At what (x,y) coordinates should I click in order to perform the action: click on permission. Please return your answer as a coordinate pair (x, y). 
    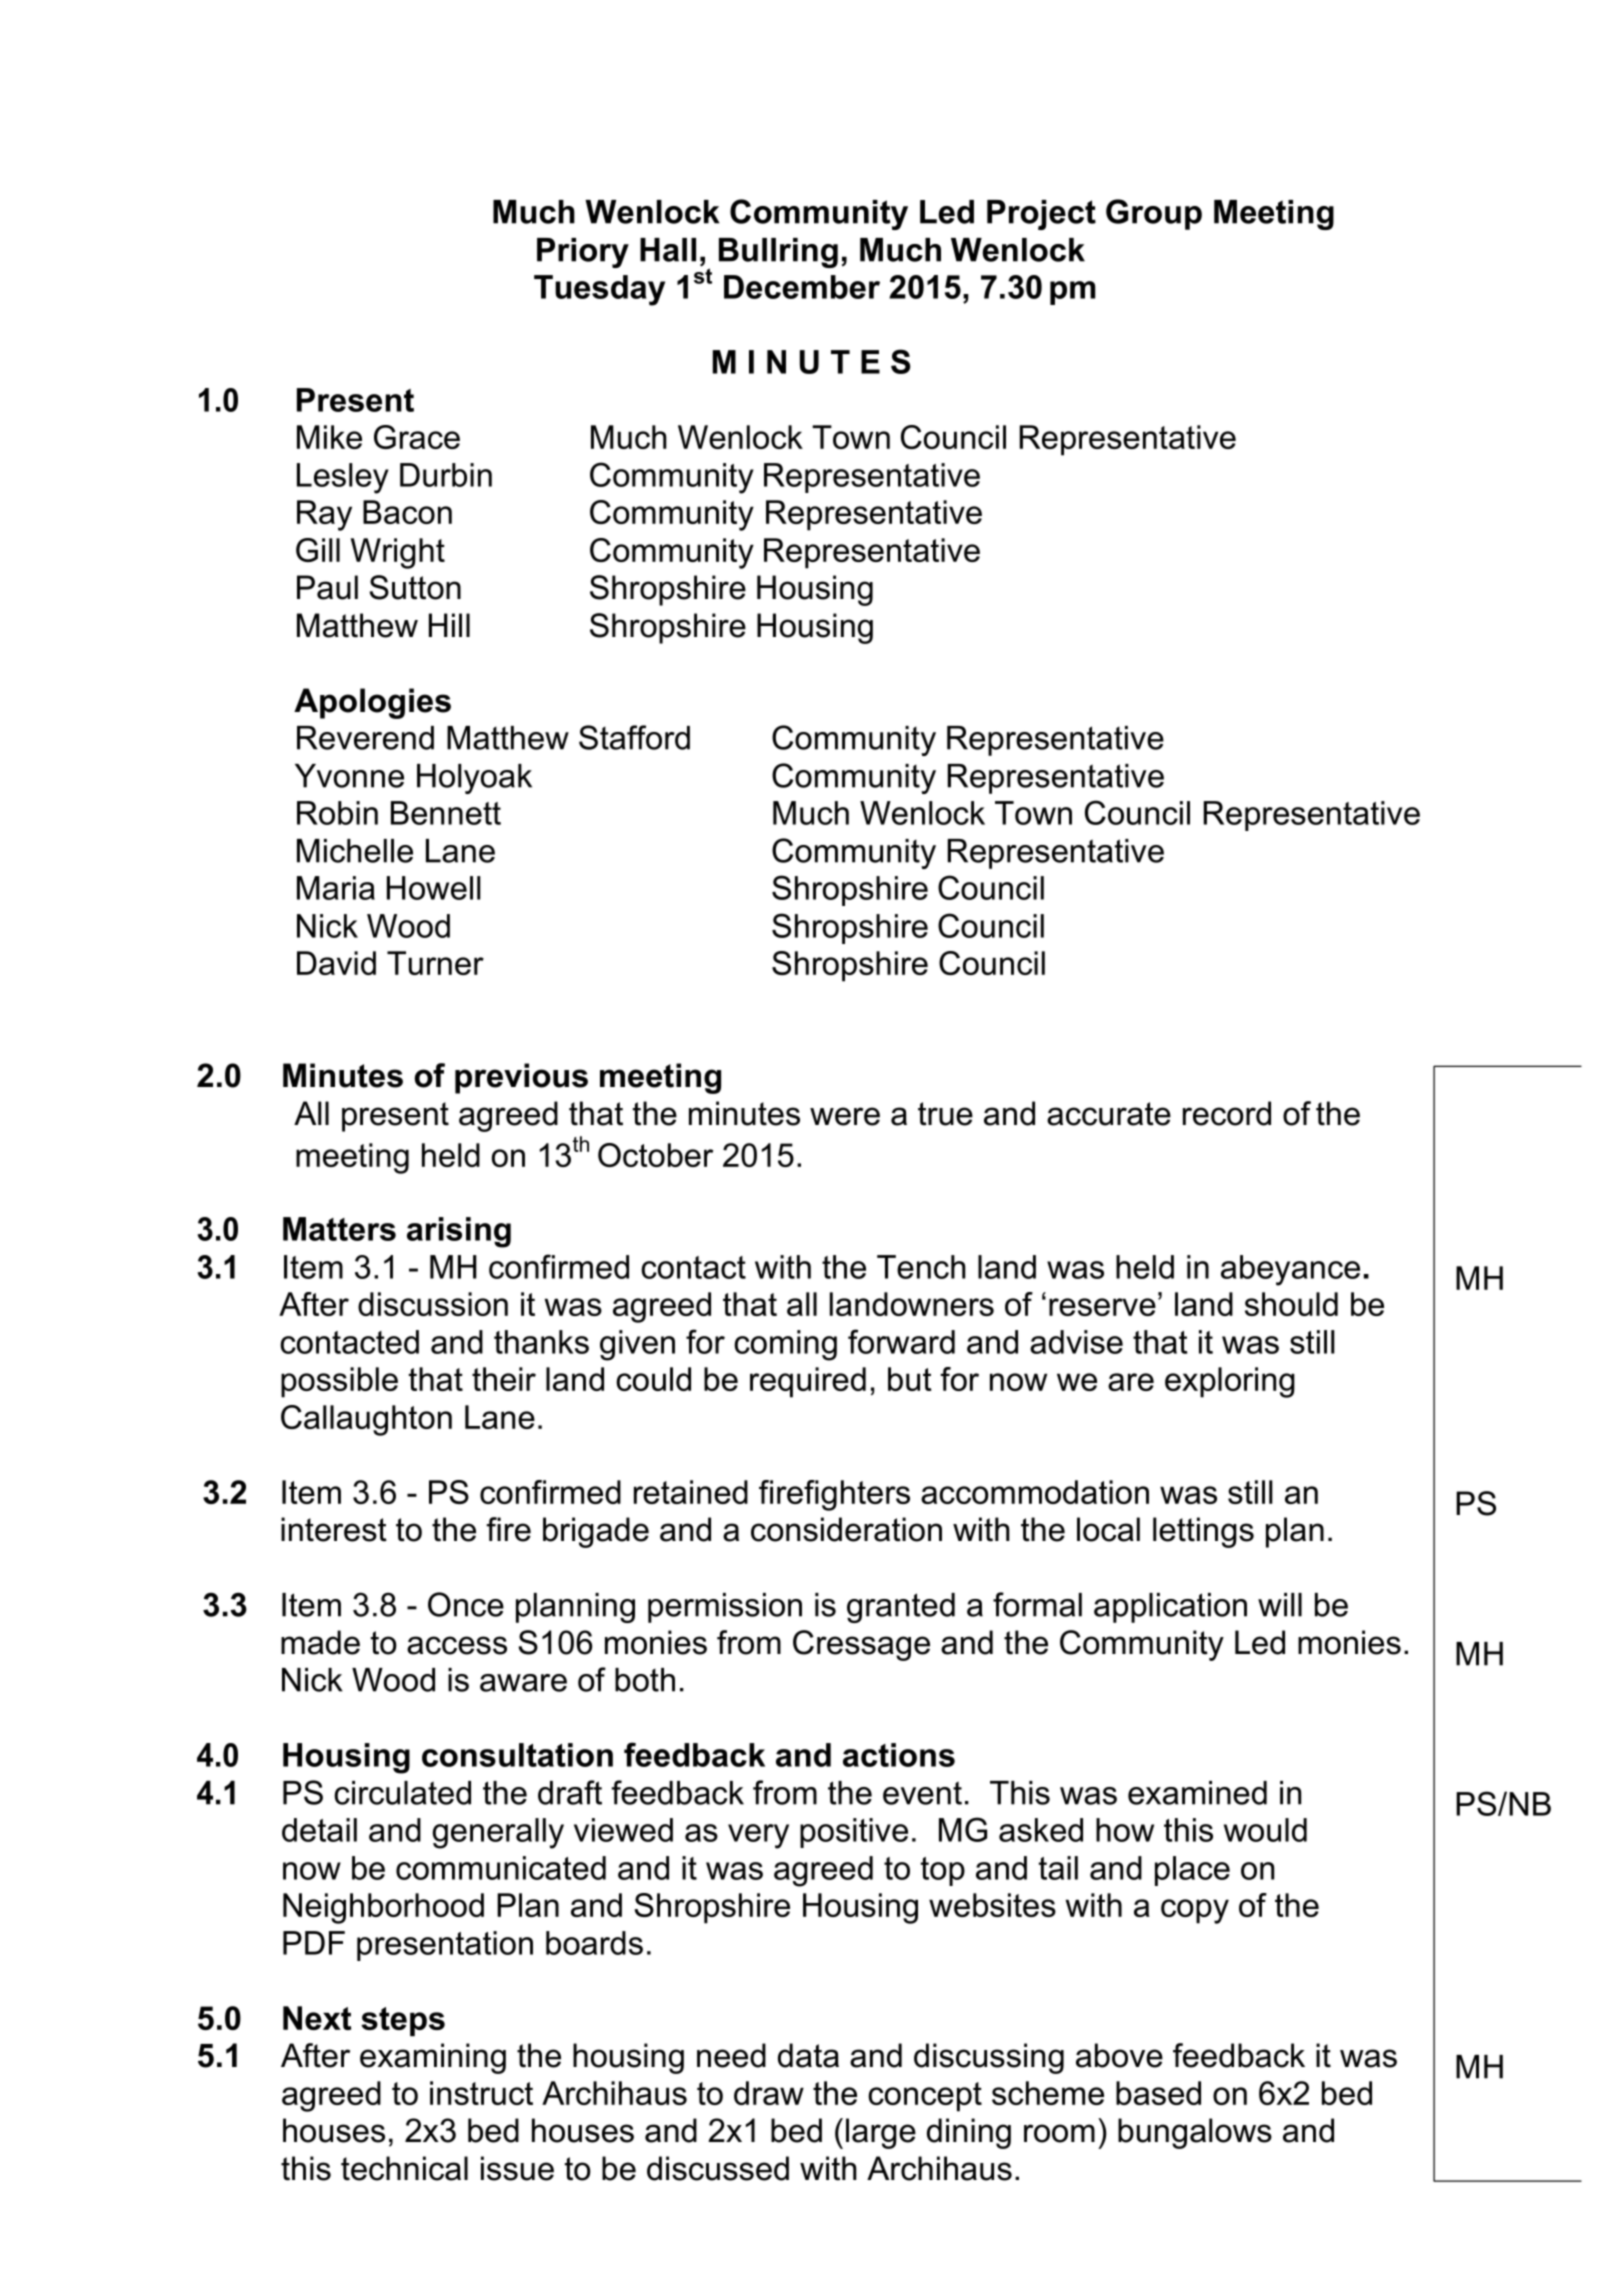
    Looking at the image, I should click on (725, 1608).
